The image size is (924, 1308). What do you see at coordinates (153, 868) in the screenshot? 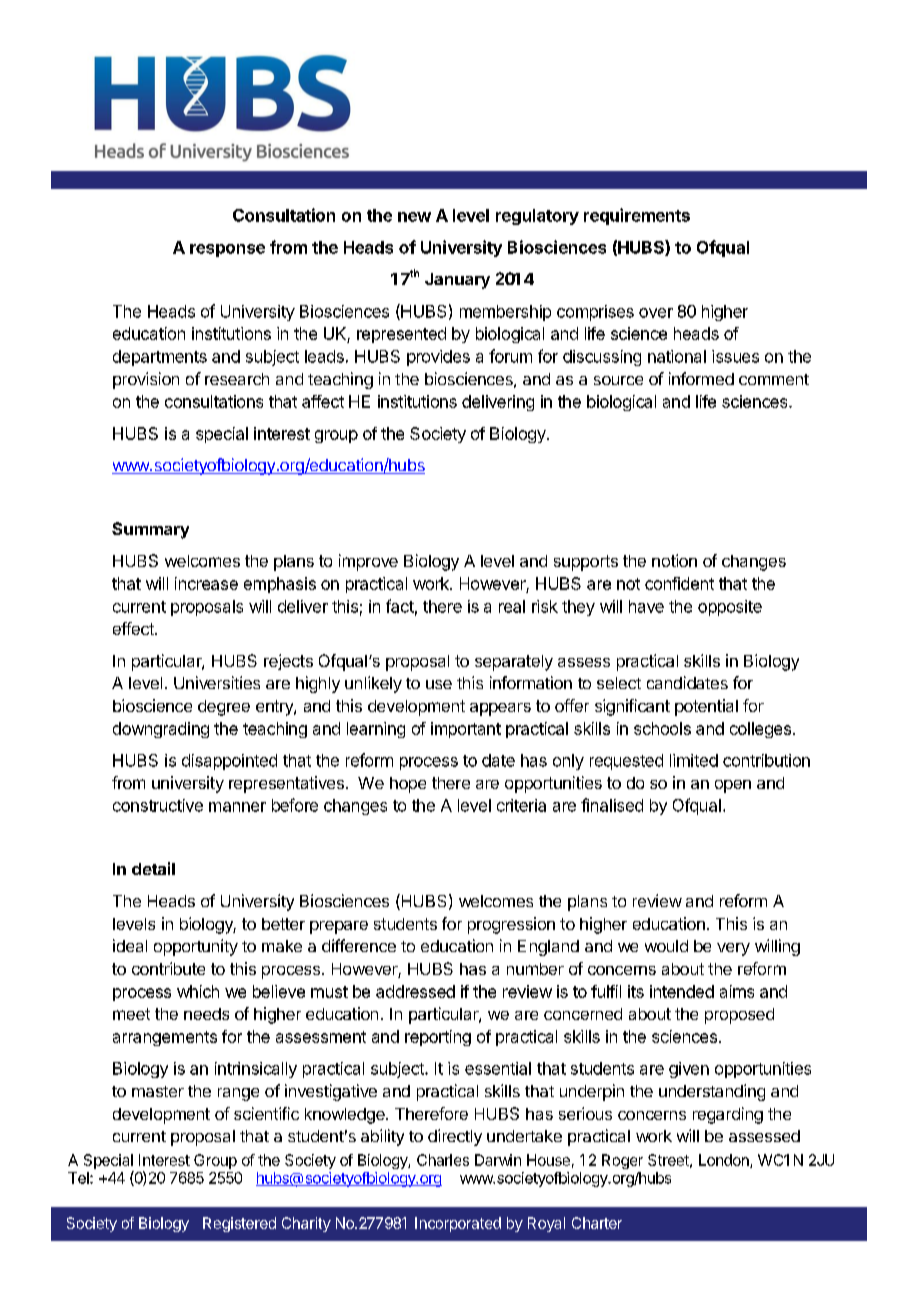
I see `detail` at bounding box center [153, 868].
